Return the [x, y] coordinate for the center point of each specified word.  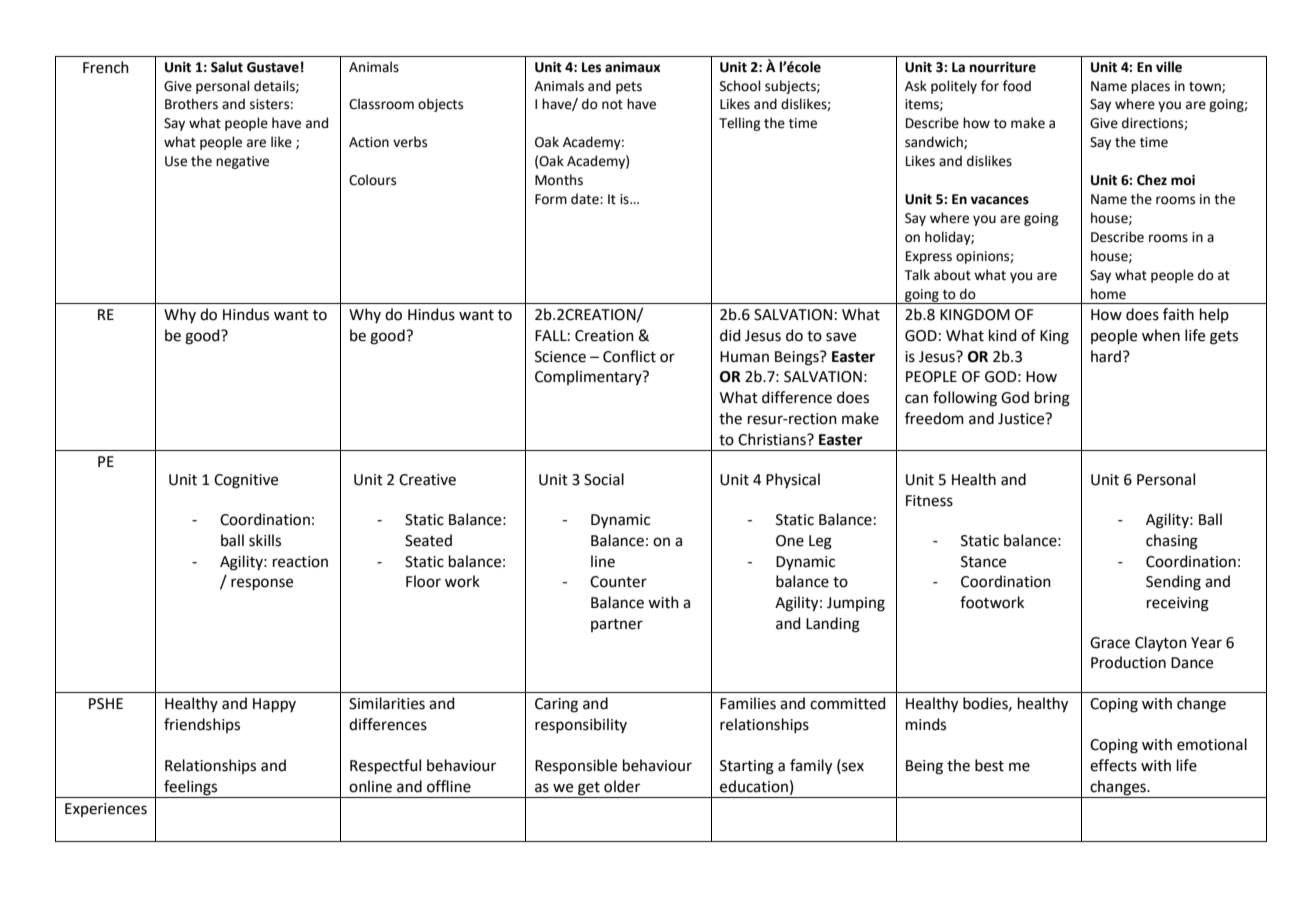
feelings [191, 789]
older [622, 786]
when [1161, 335]
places [1150, 87]
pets [629, 88]
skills [265, 540]
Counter [618, 582]
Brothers [191, 104]
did [730, 335]
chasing [1172, 542]
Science [560, 357]
